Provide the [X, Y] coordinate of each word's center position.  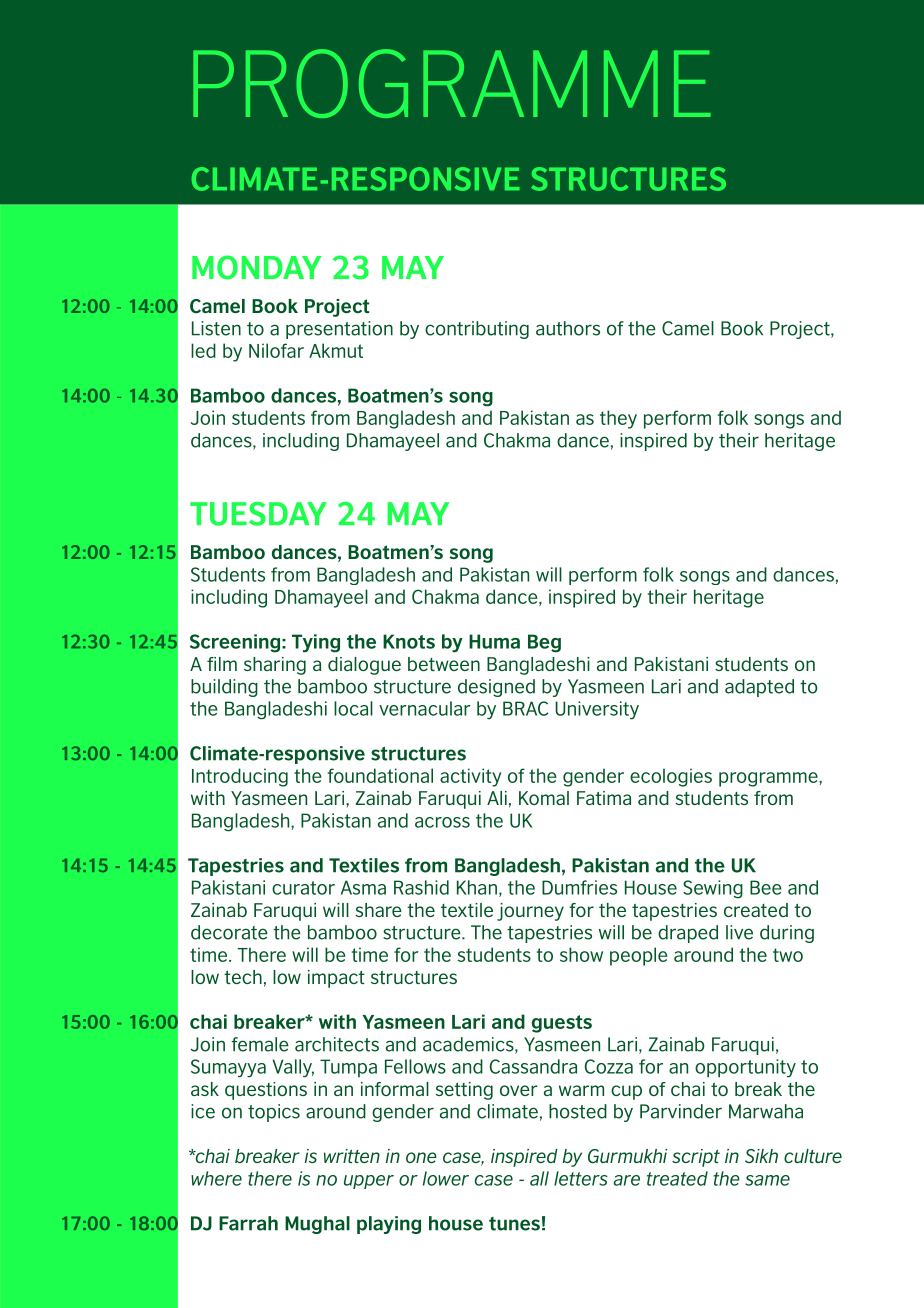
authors [568, 328]
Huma [494, 641]
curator [303, 888]
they [618, 419]
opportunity [745, 1068]
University [597, 710]
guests [562, 1024]
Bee [766, 887]
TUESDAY [258, 514]
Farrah [248, 1223]
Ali [497, 798]
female [260, 1044]
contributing [477, 330]
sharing [275, 666]
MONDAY [256, 267]
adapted [759, 688]
